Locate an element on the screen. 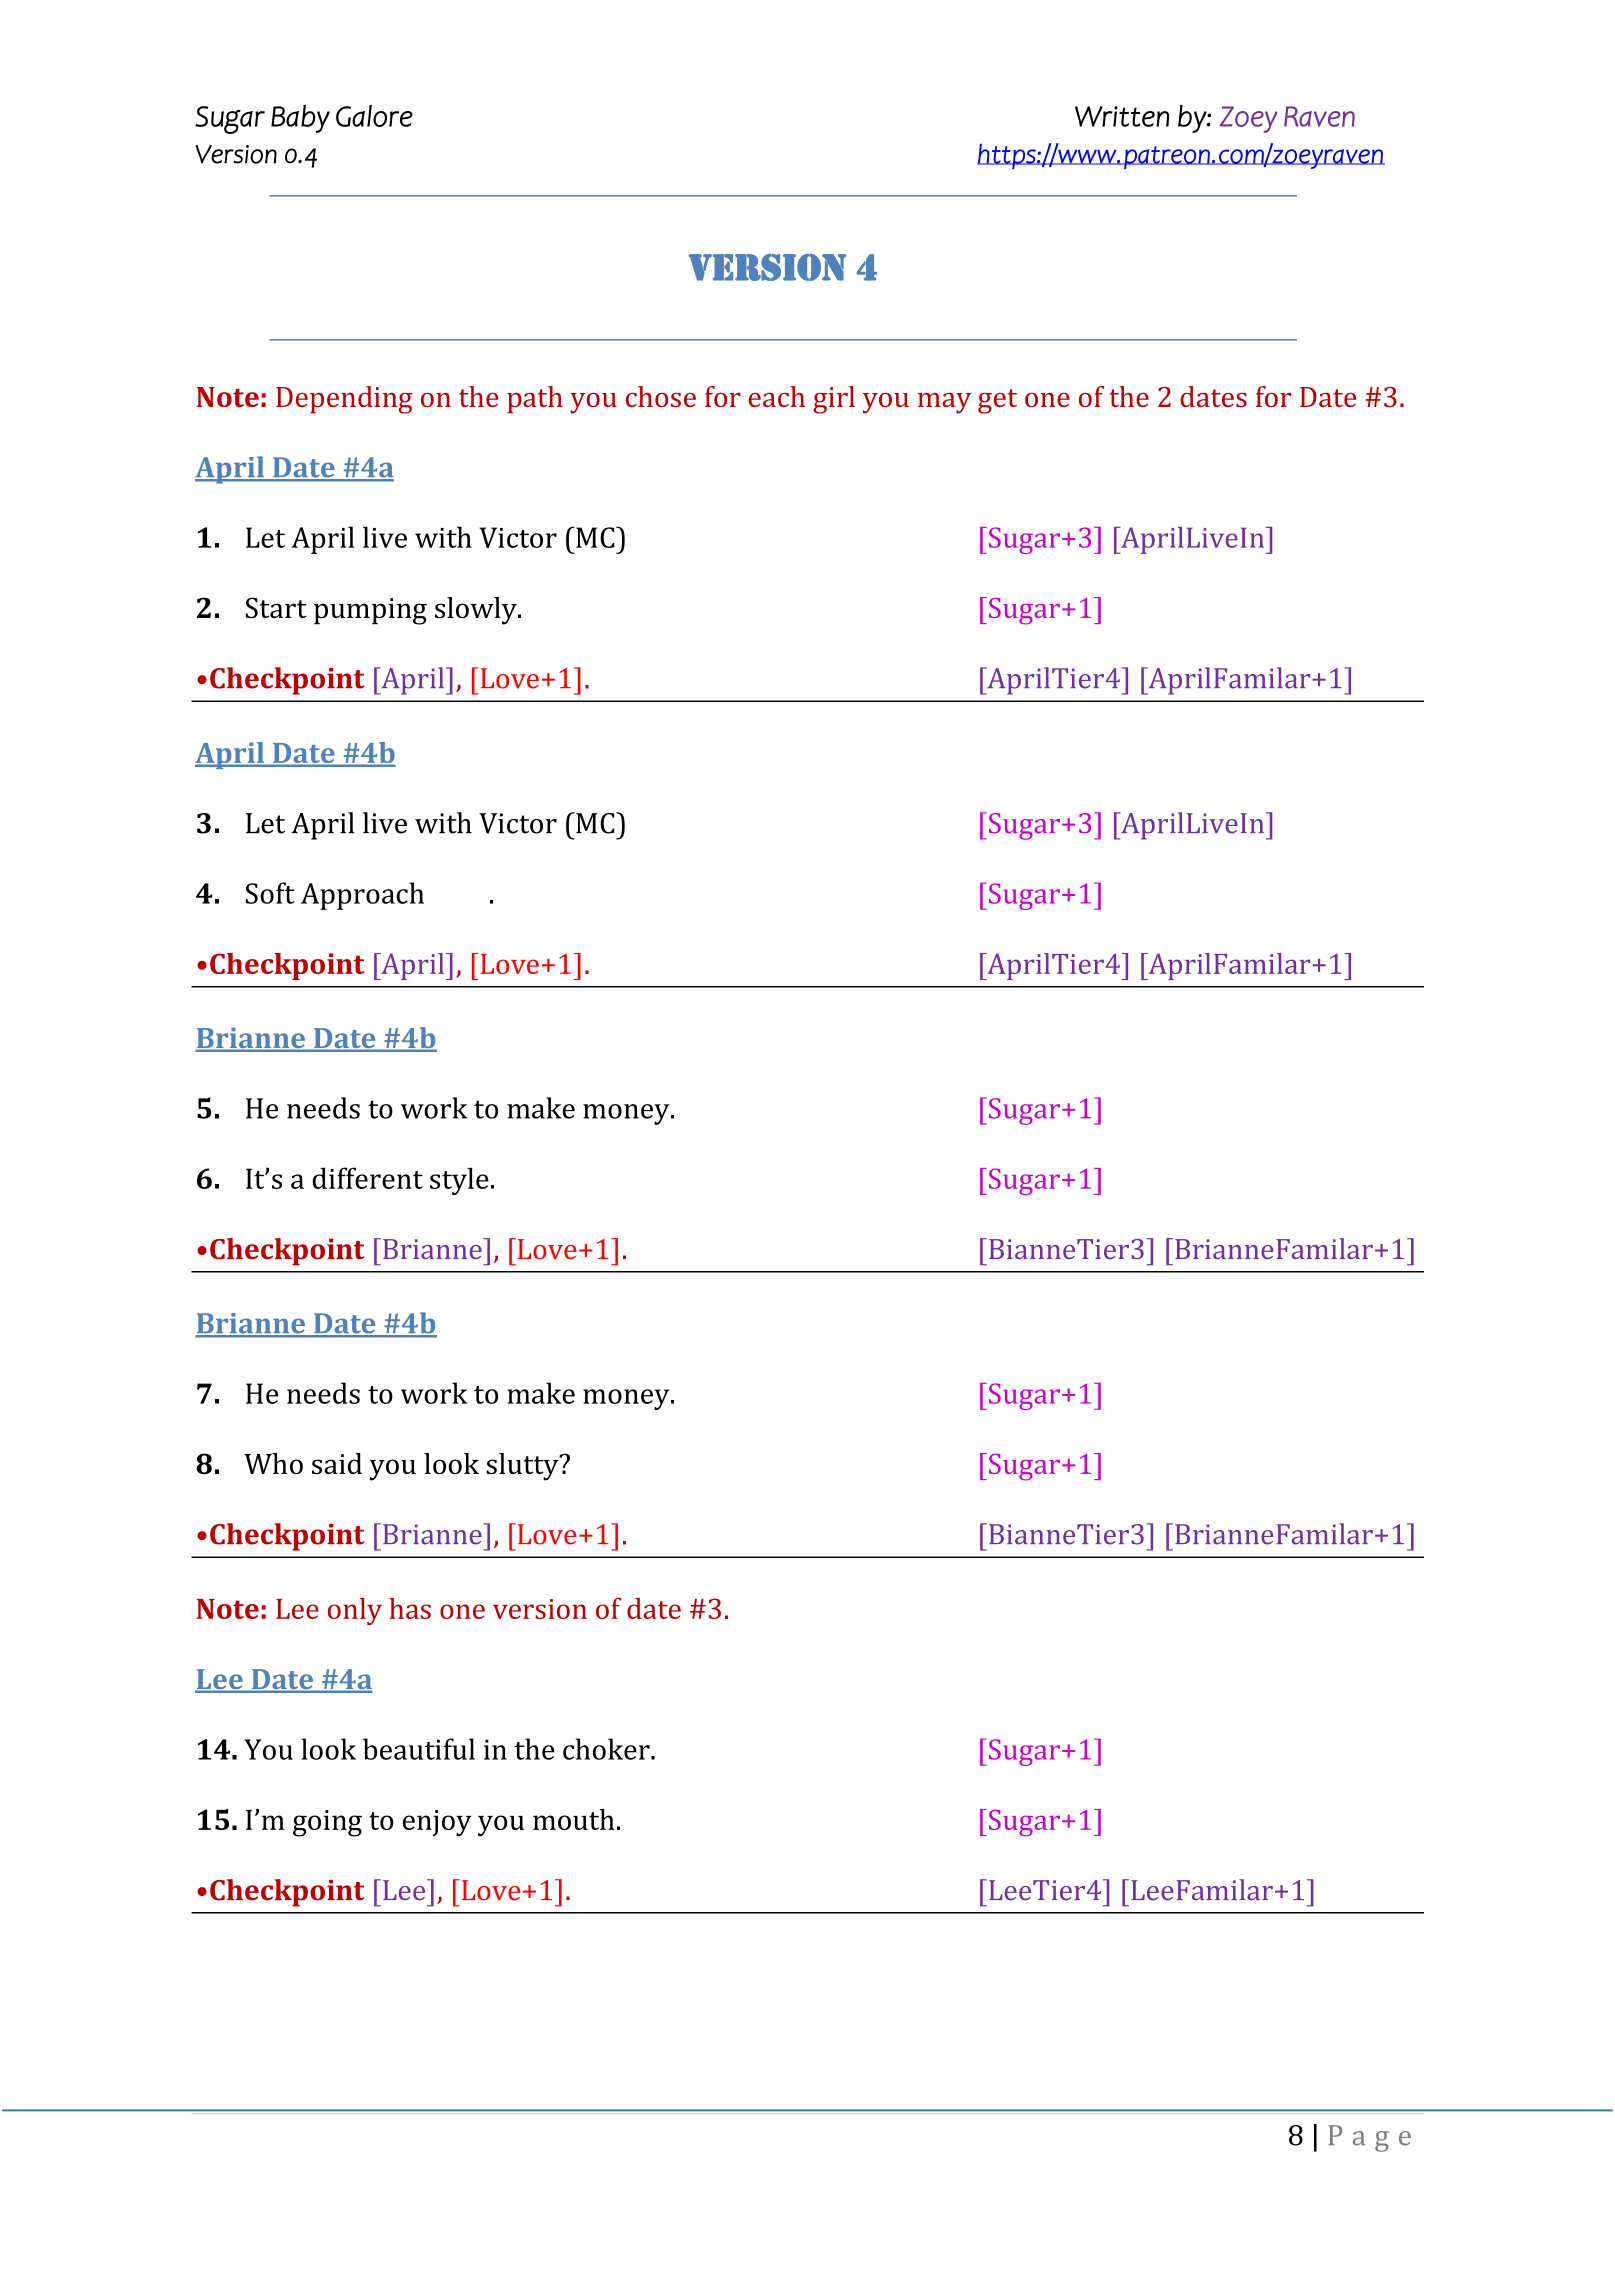 The height and width of the screenshot is (2284, 1615). chose is located at coordinates (661, 396).
